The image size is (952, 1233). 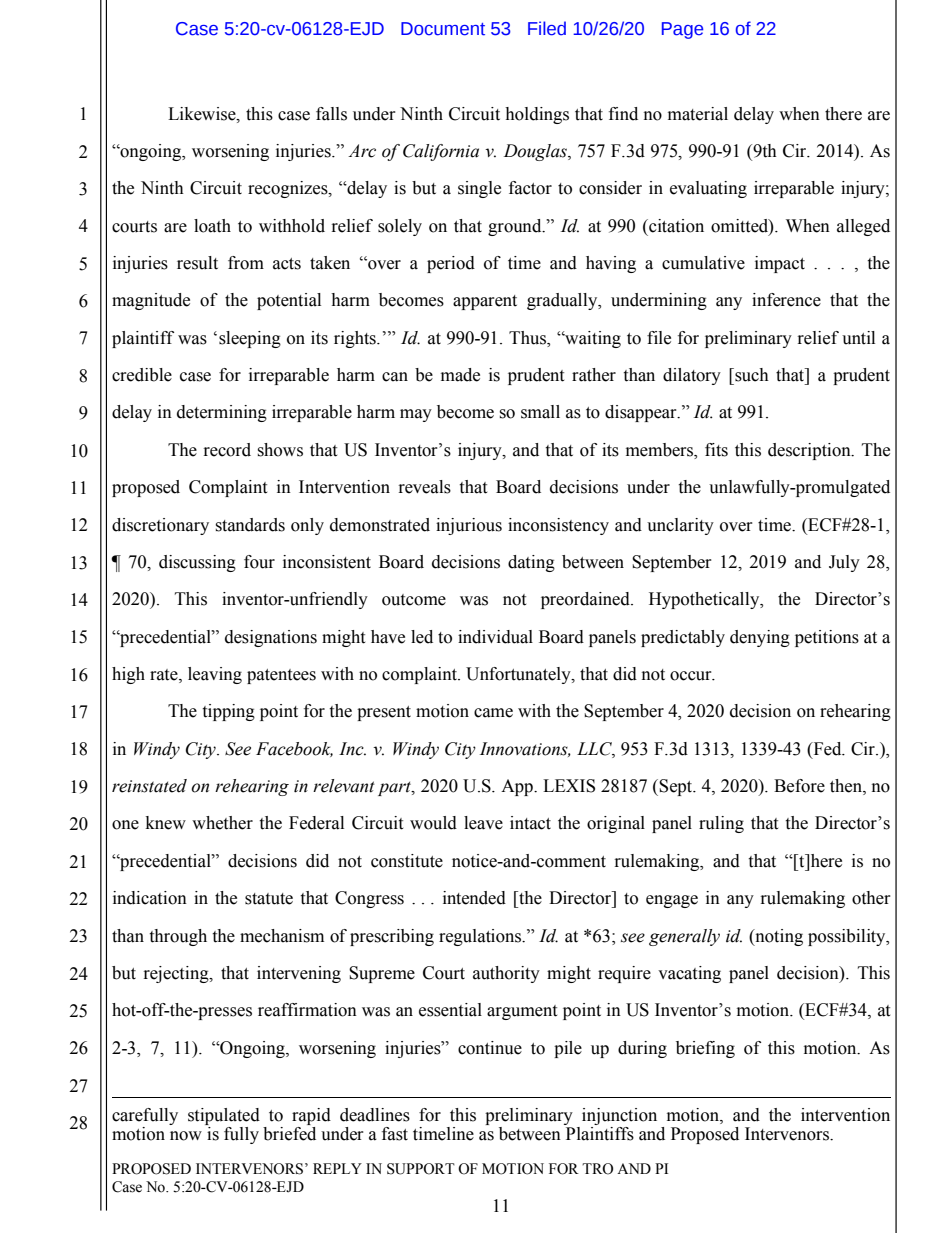 I want to click on Document, so click(x=443, y=29).
